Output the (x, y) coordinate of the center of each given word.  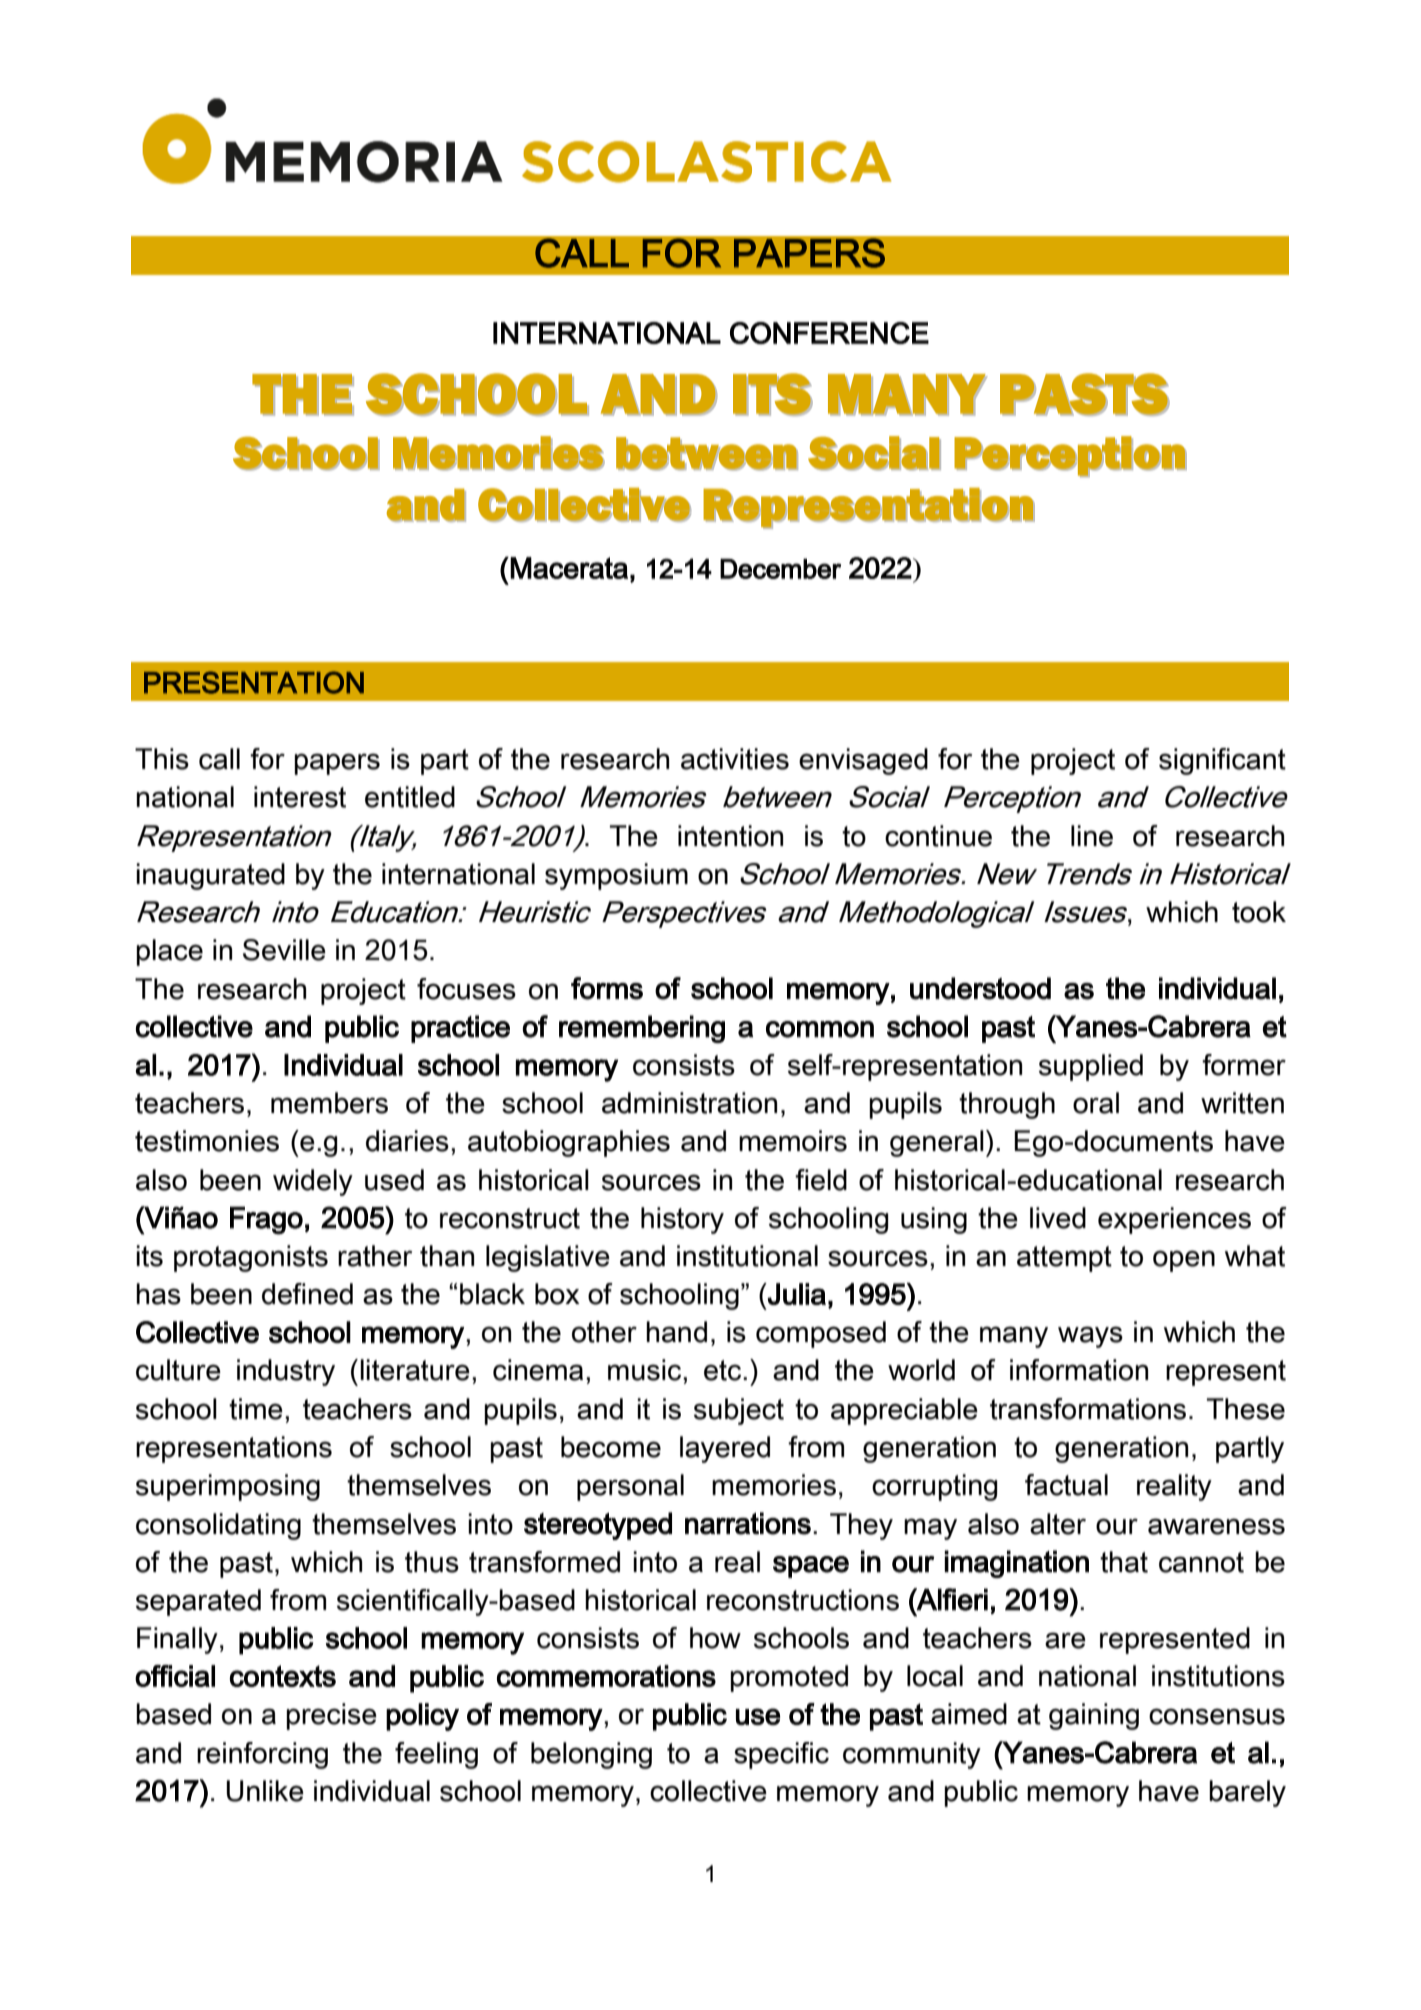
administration (689, 1103)
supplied (1091, 1067)
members (329, 1103)
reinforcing (262, 1755)
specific (781, 1755)
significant (1222, 761)
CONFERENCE (829, 333)
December (780, 569)
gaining (1094, 1716)
